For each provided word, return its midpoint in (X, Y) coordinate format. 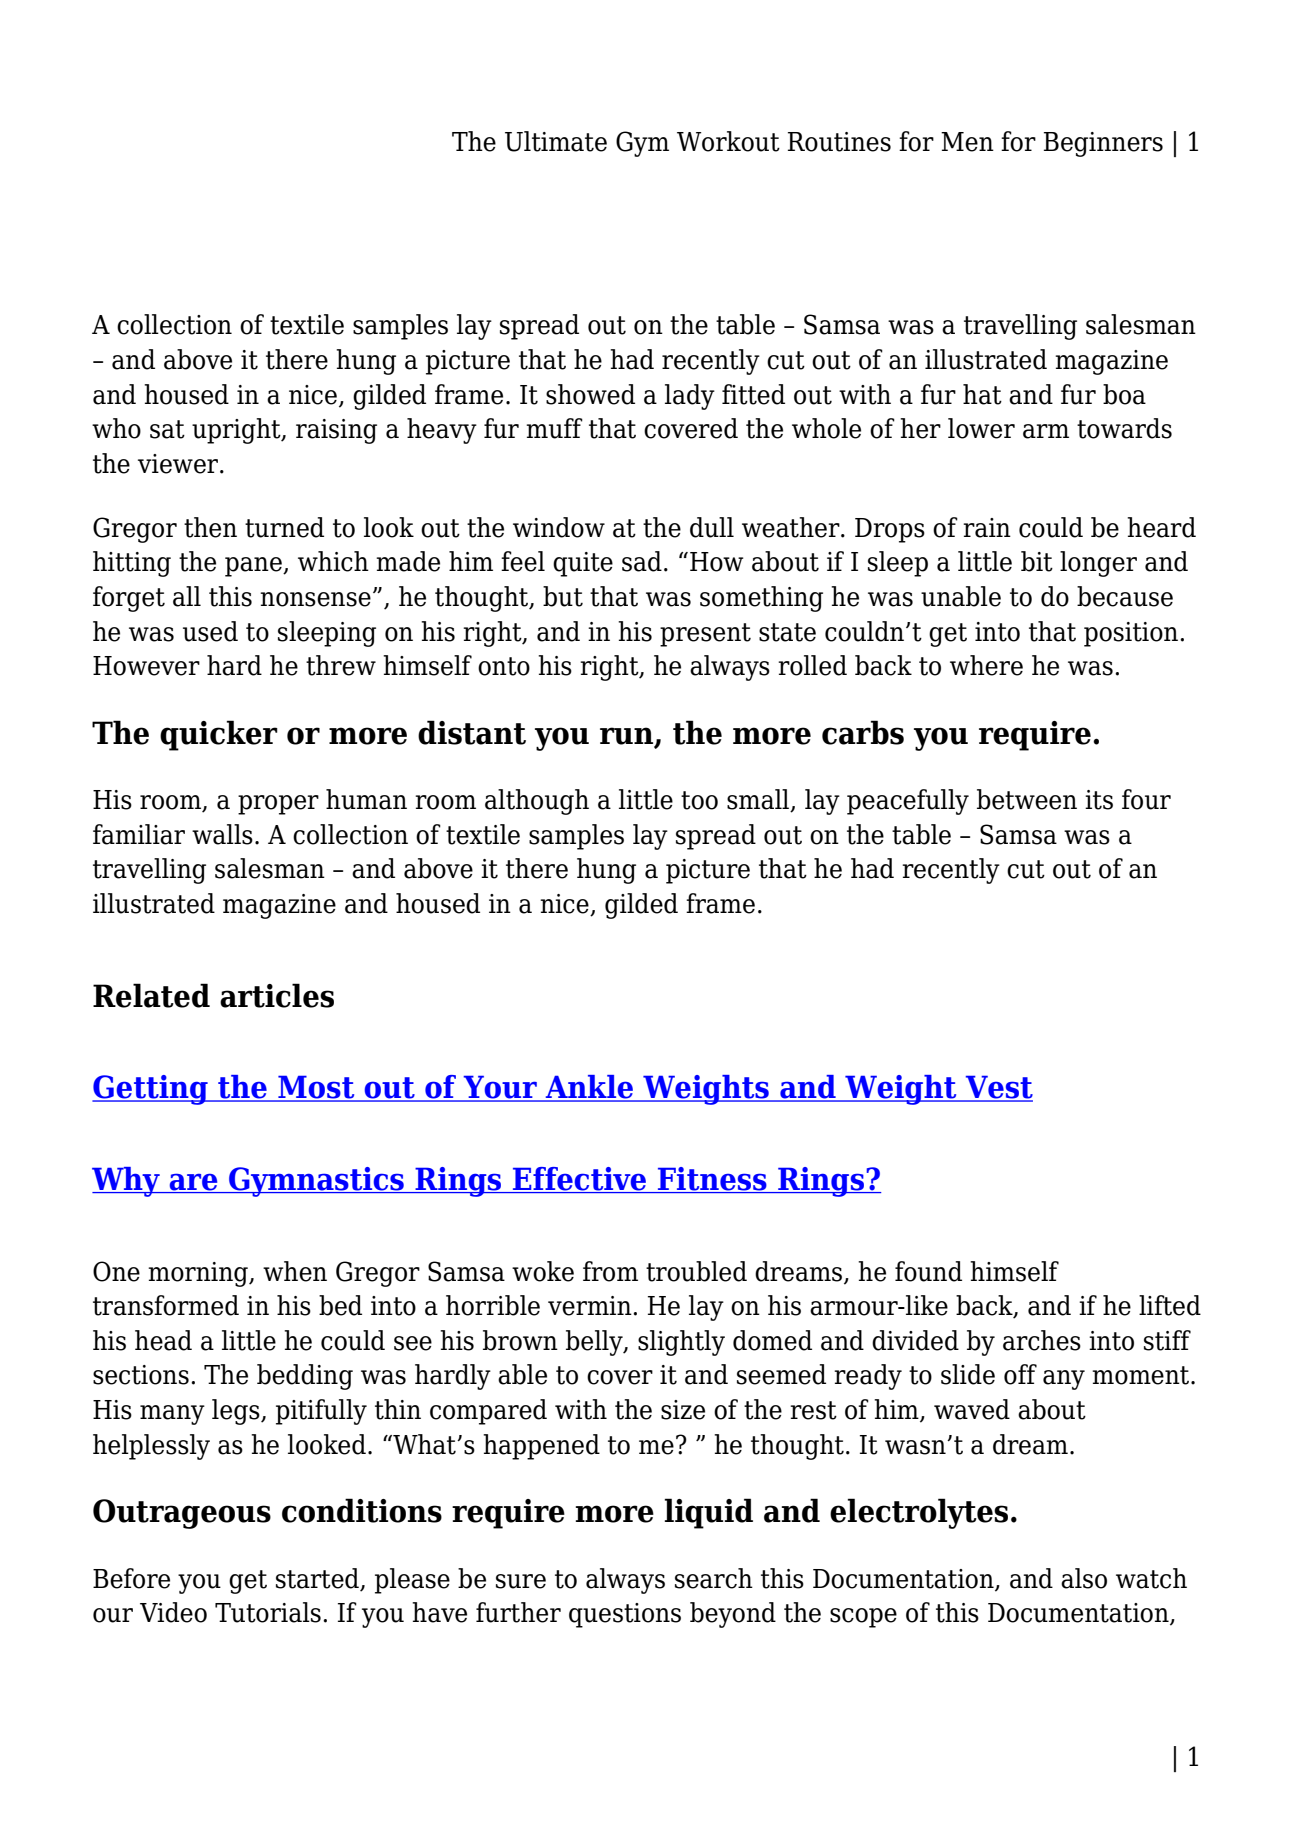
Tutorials (268, 1612)
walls (222, 834)
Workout (728, 141)
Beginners (1103, 144)
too (699, 800)
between (1027, 799)
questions (625, 1615)
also (1084, 1578)
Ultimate (556, 141)
